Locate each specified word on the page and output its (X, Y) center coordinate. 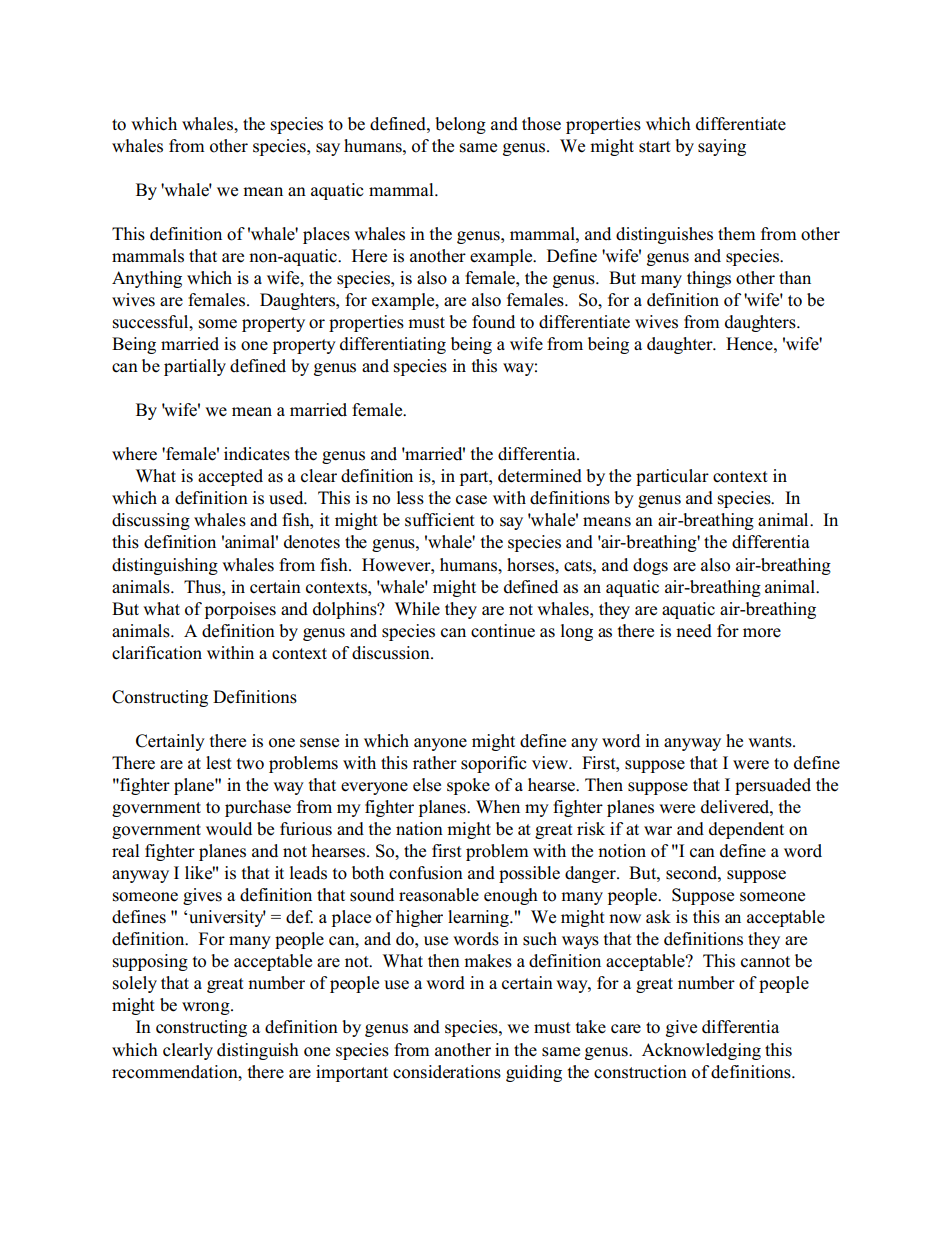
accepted (230, 477)
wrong (207, 1008)
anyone (440, 744)
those (541, 124)
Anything (147, 279)
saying (722, 147)
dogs (650, 566)
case (471, 500)
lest (219, 763)
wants (771, 742)
